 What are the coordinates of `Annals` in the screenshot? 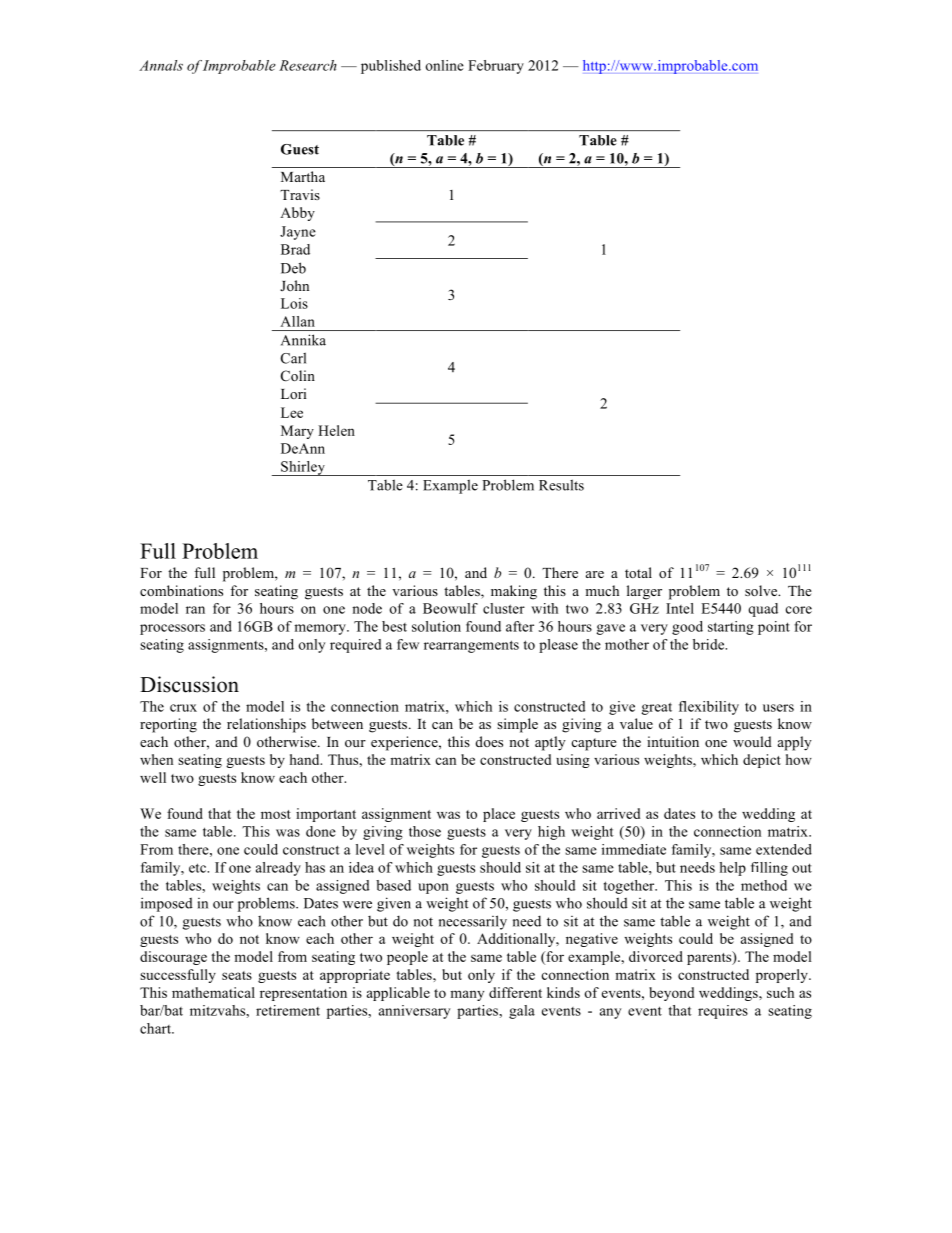 It's located at (161, 65).
